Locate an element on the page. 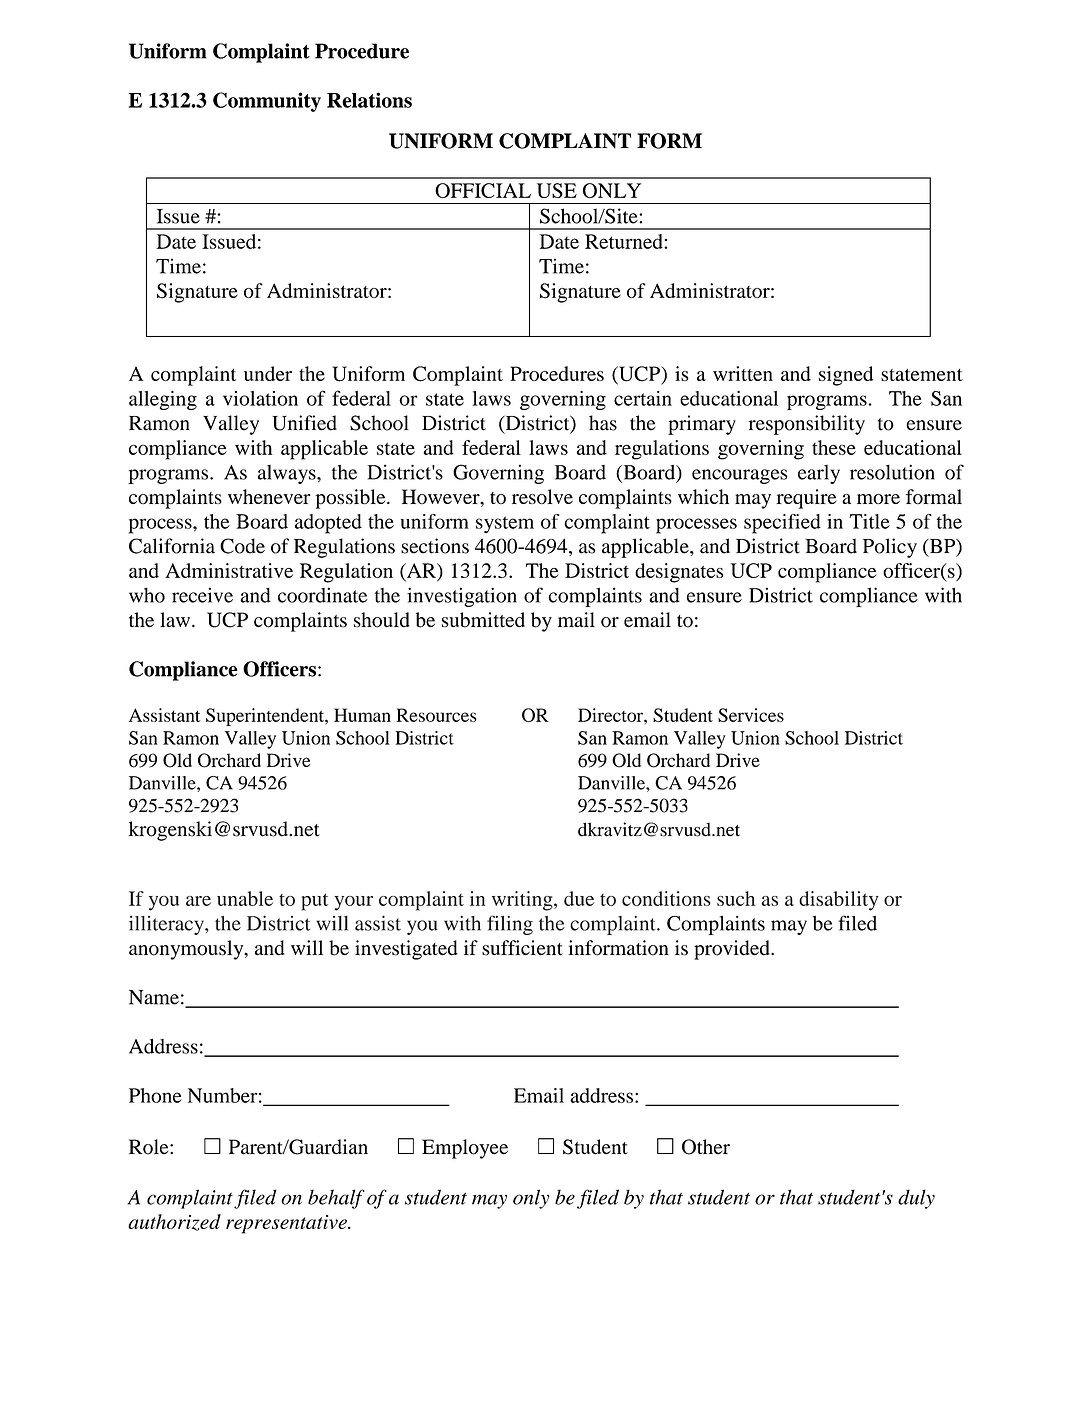  Returned is located at coordinates (625, 241).
